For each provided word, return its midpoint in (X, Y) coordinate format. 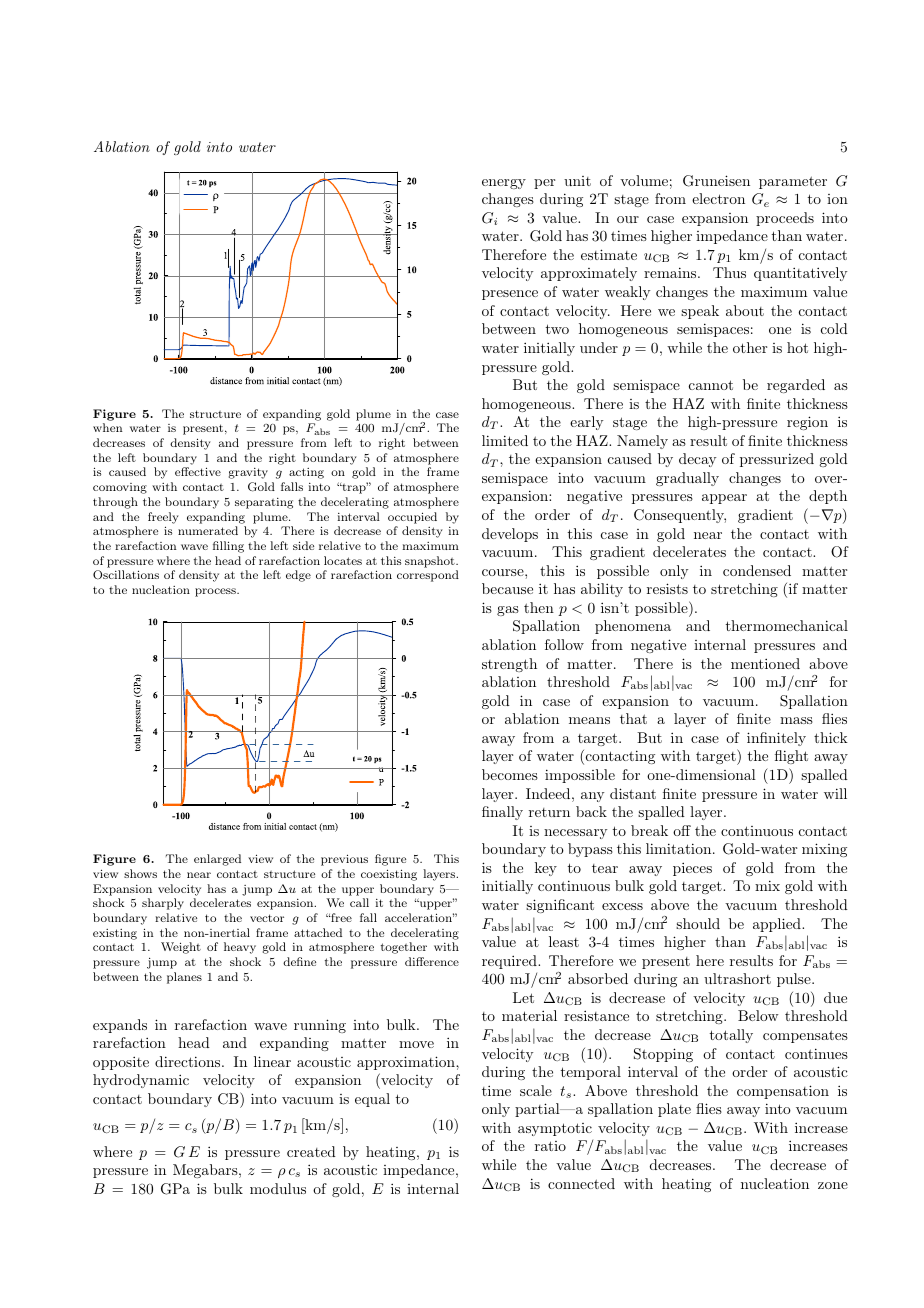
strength (509, 665)
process (216, 592)
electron (718, 198)
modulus (278, 1188)
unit (577, 181)
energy (504, 184)
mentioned (765, 663)
